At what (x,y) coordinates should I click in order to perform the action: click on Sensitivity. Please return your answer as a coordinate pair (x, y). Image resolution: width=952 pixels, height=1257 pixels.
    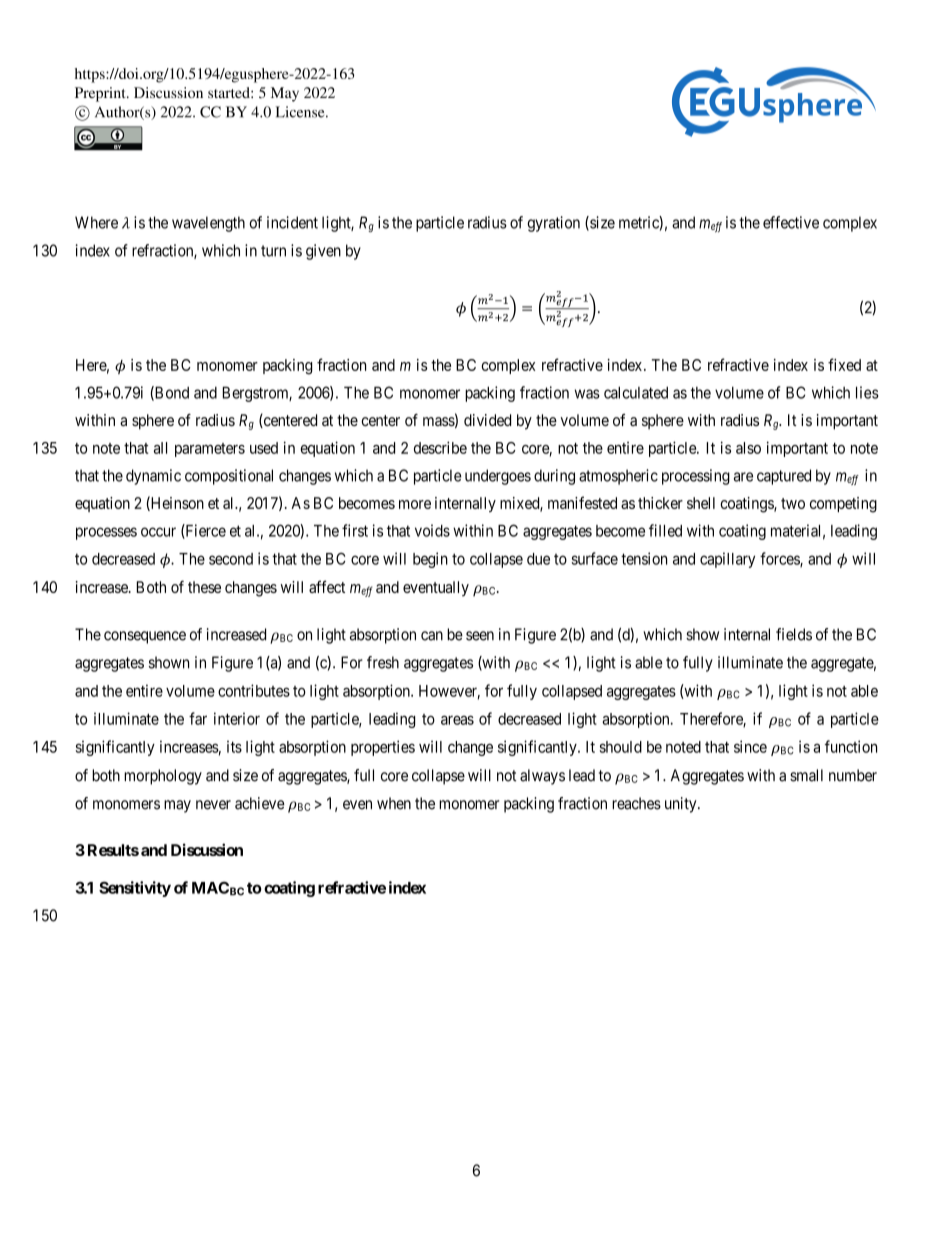
    Looking at the image, I should click on (135, 889).
